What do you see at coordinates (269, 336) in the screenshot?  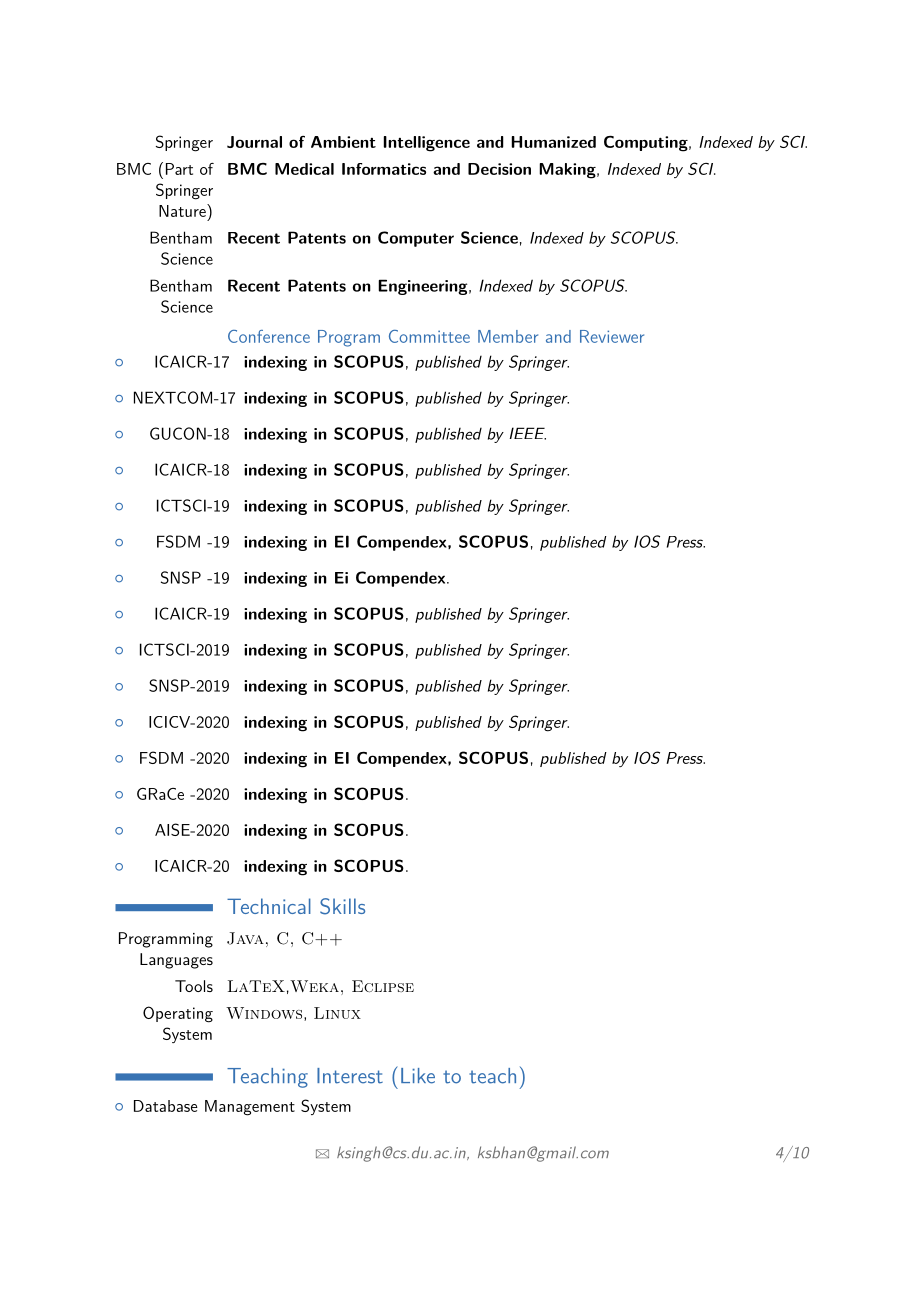 I see `Conference` at bounding box center [269, 336].
